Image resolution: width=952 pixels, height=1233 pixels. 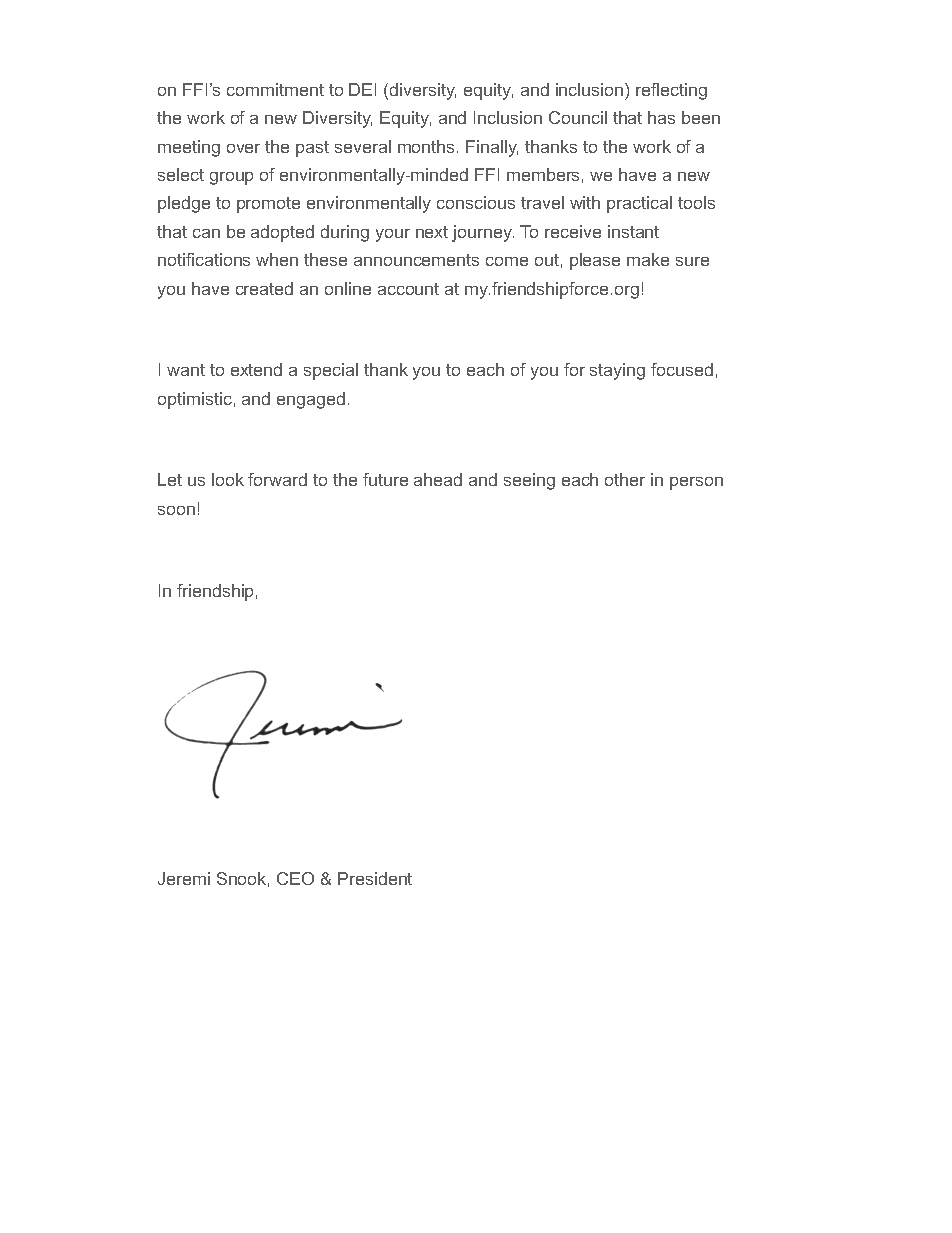 What do you see at coordinates (295, 878) in the document?
I see `CEO` at bounding box center [295, 878].
